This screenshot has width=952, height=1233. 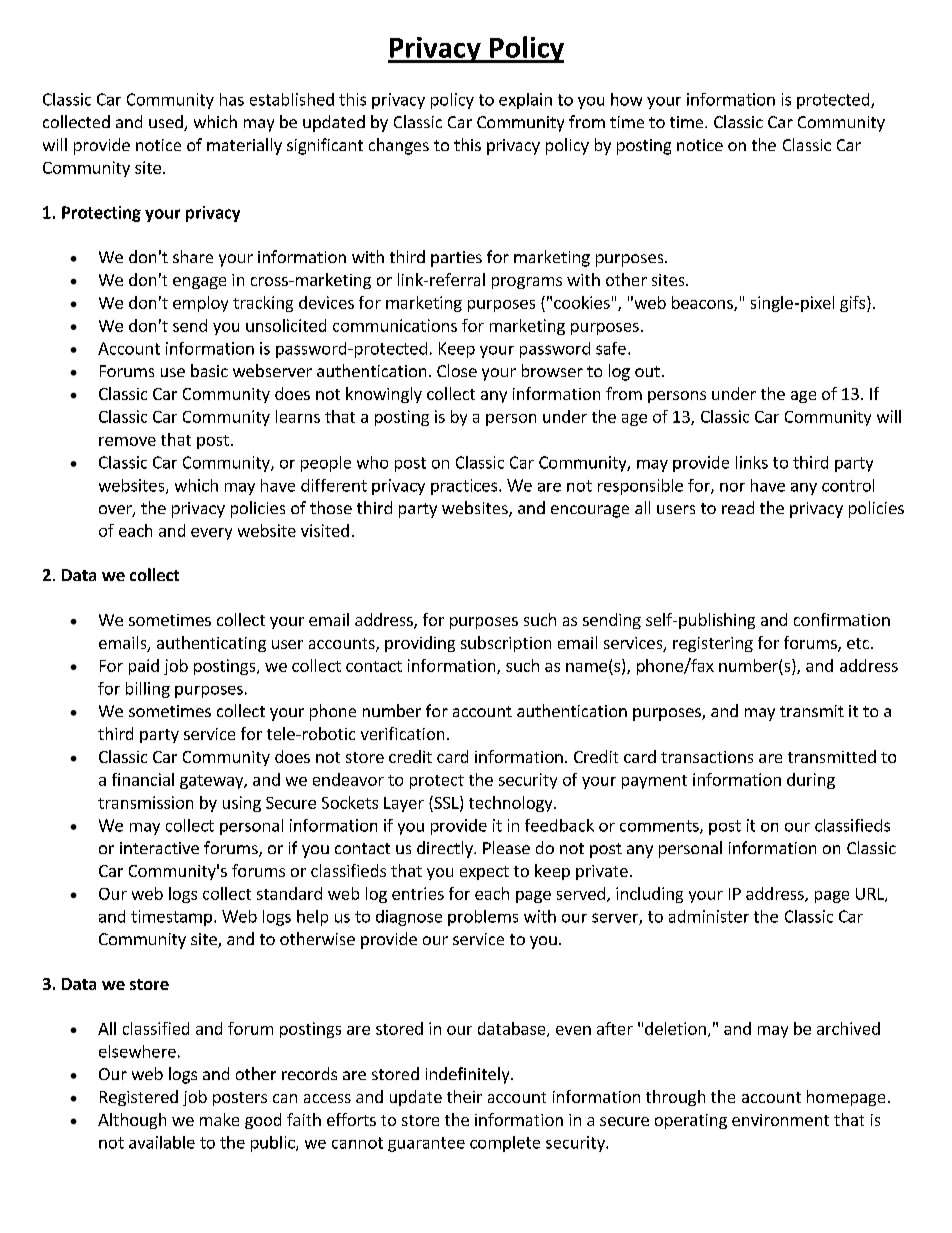 I want to click on Close, so click(x=457, y=370).
